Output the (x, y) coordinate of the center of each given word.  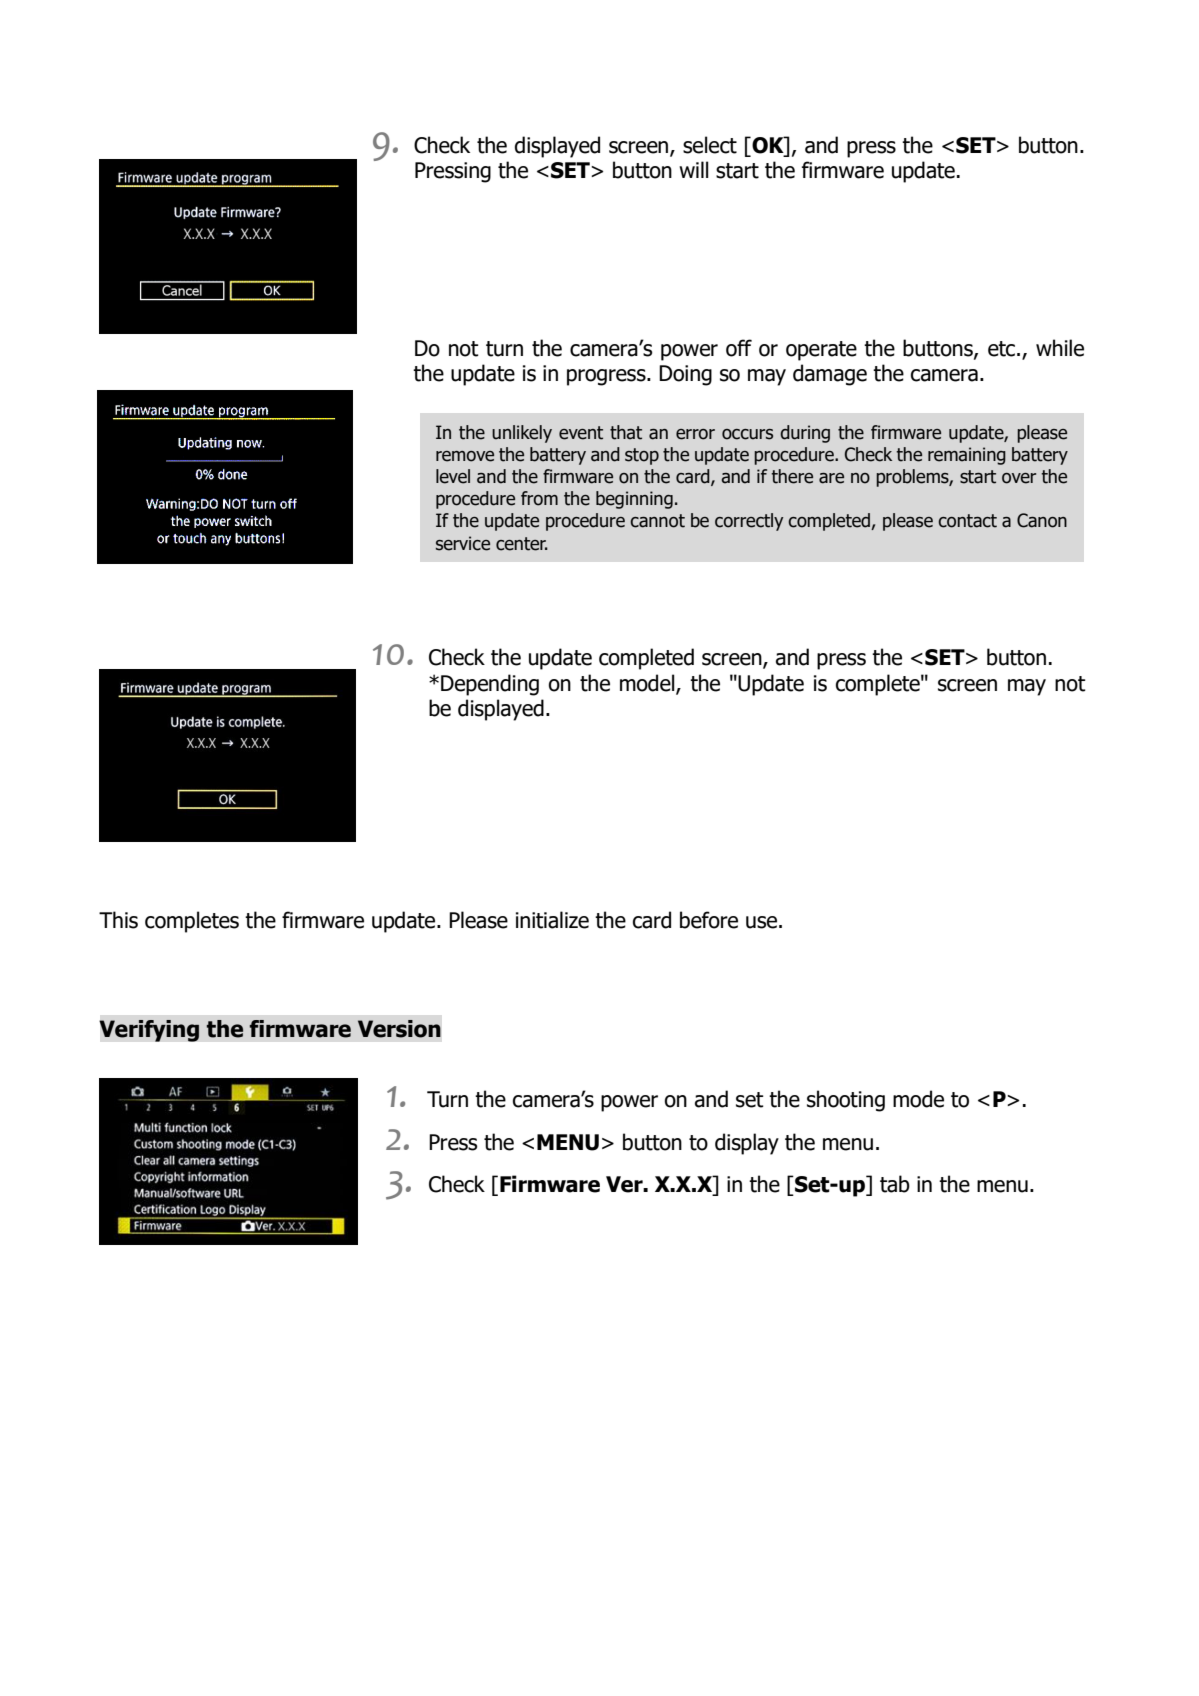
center (522, 544)
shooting (846, 1101)
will (694, 169)
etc (1001, 349)
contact (967, 521)
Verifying (149, 1031)
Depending (490, 685)
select (710, 145)
